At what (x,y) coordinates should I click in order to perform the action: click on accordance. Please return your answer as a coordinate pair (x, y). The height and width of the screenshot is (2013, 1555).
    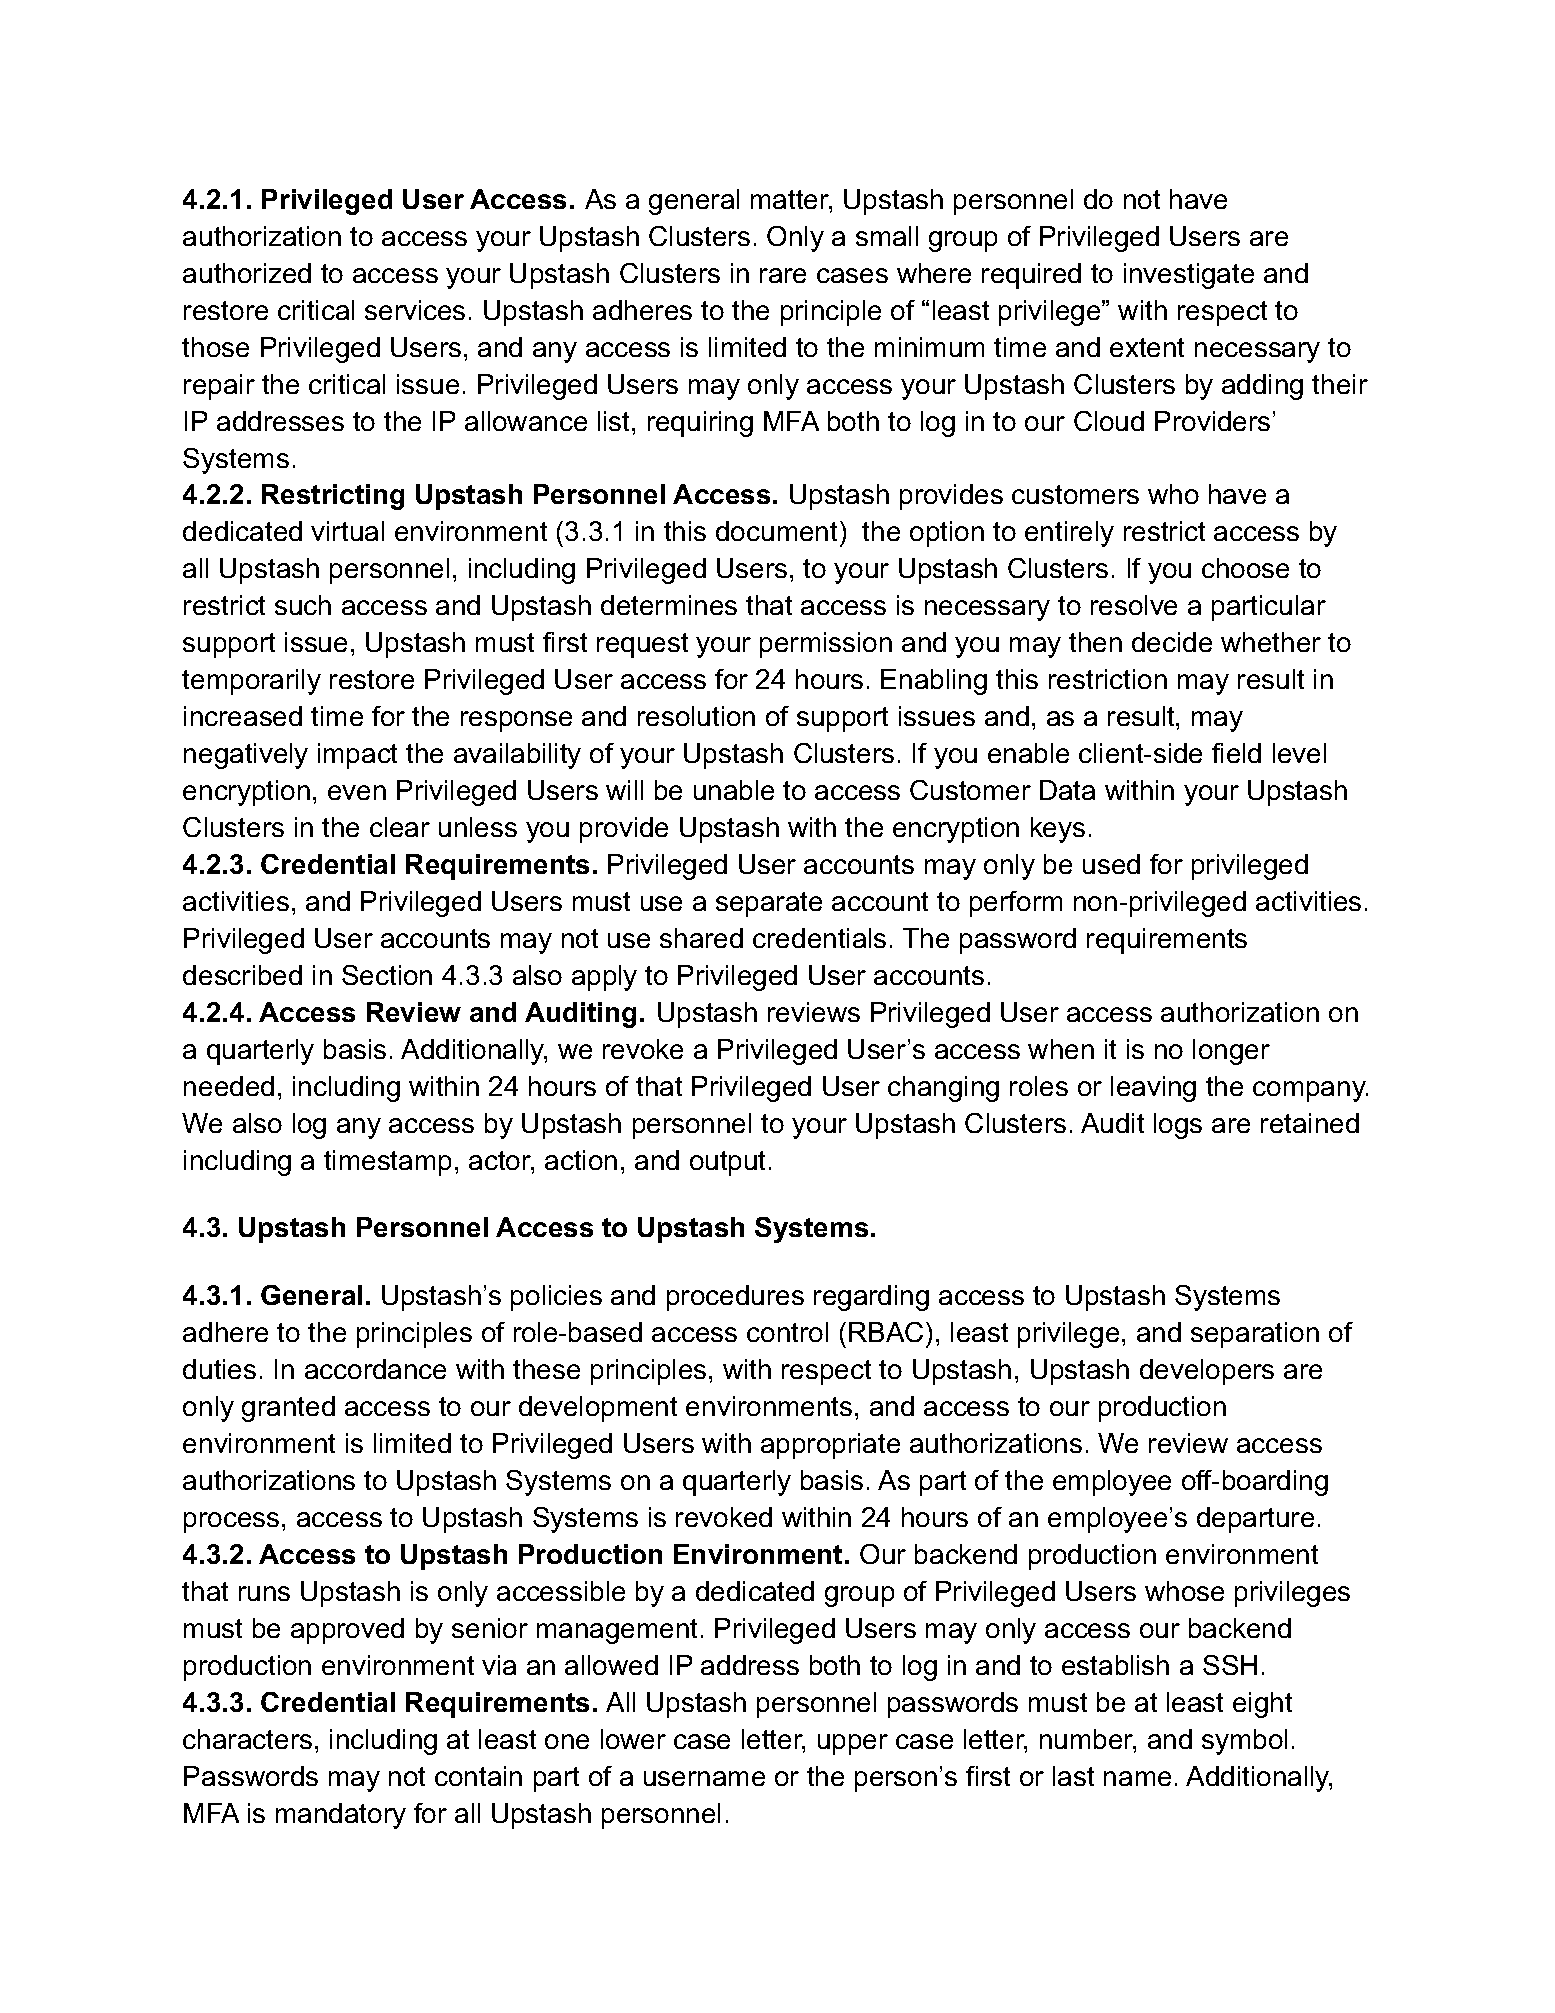
    Looking at the image, I should click on (375, 1369).
